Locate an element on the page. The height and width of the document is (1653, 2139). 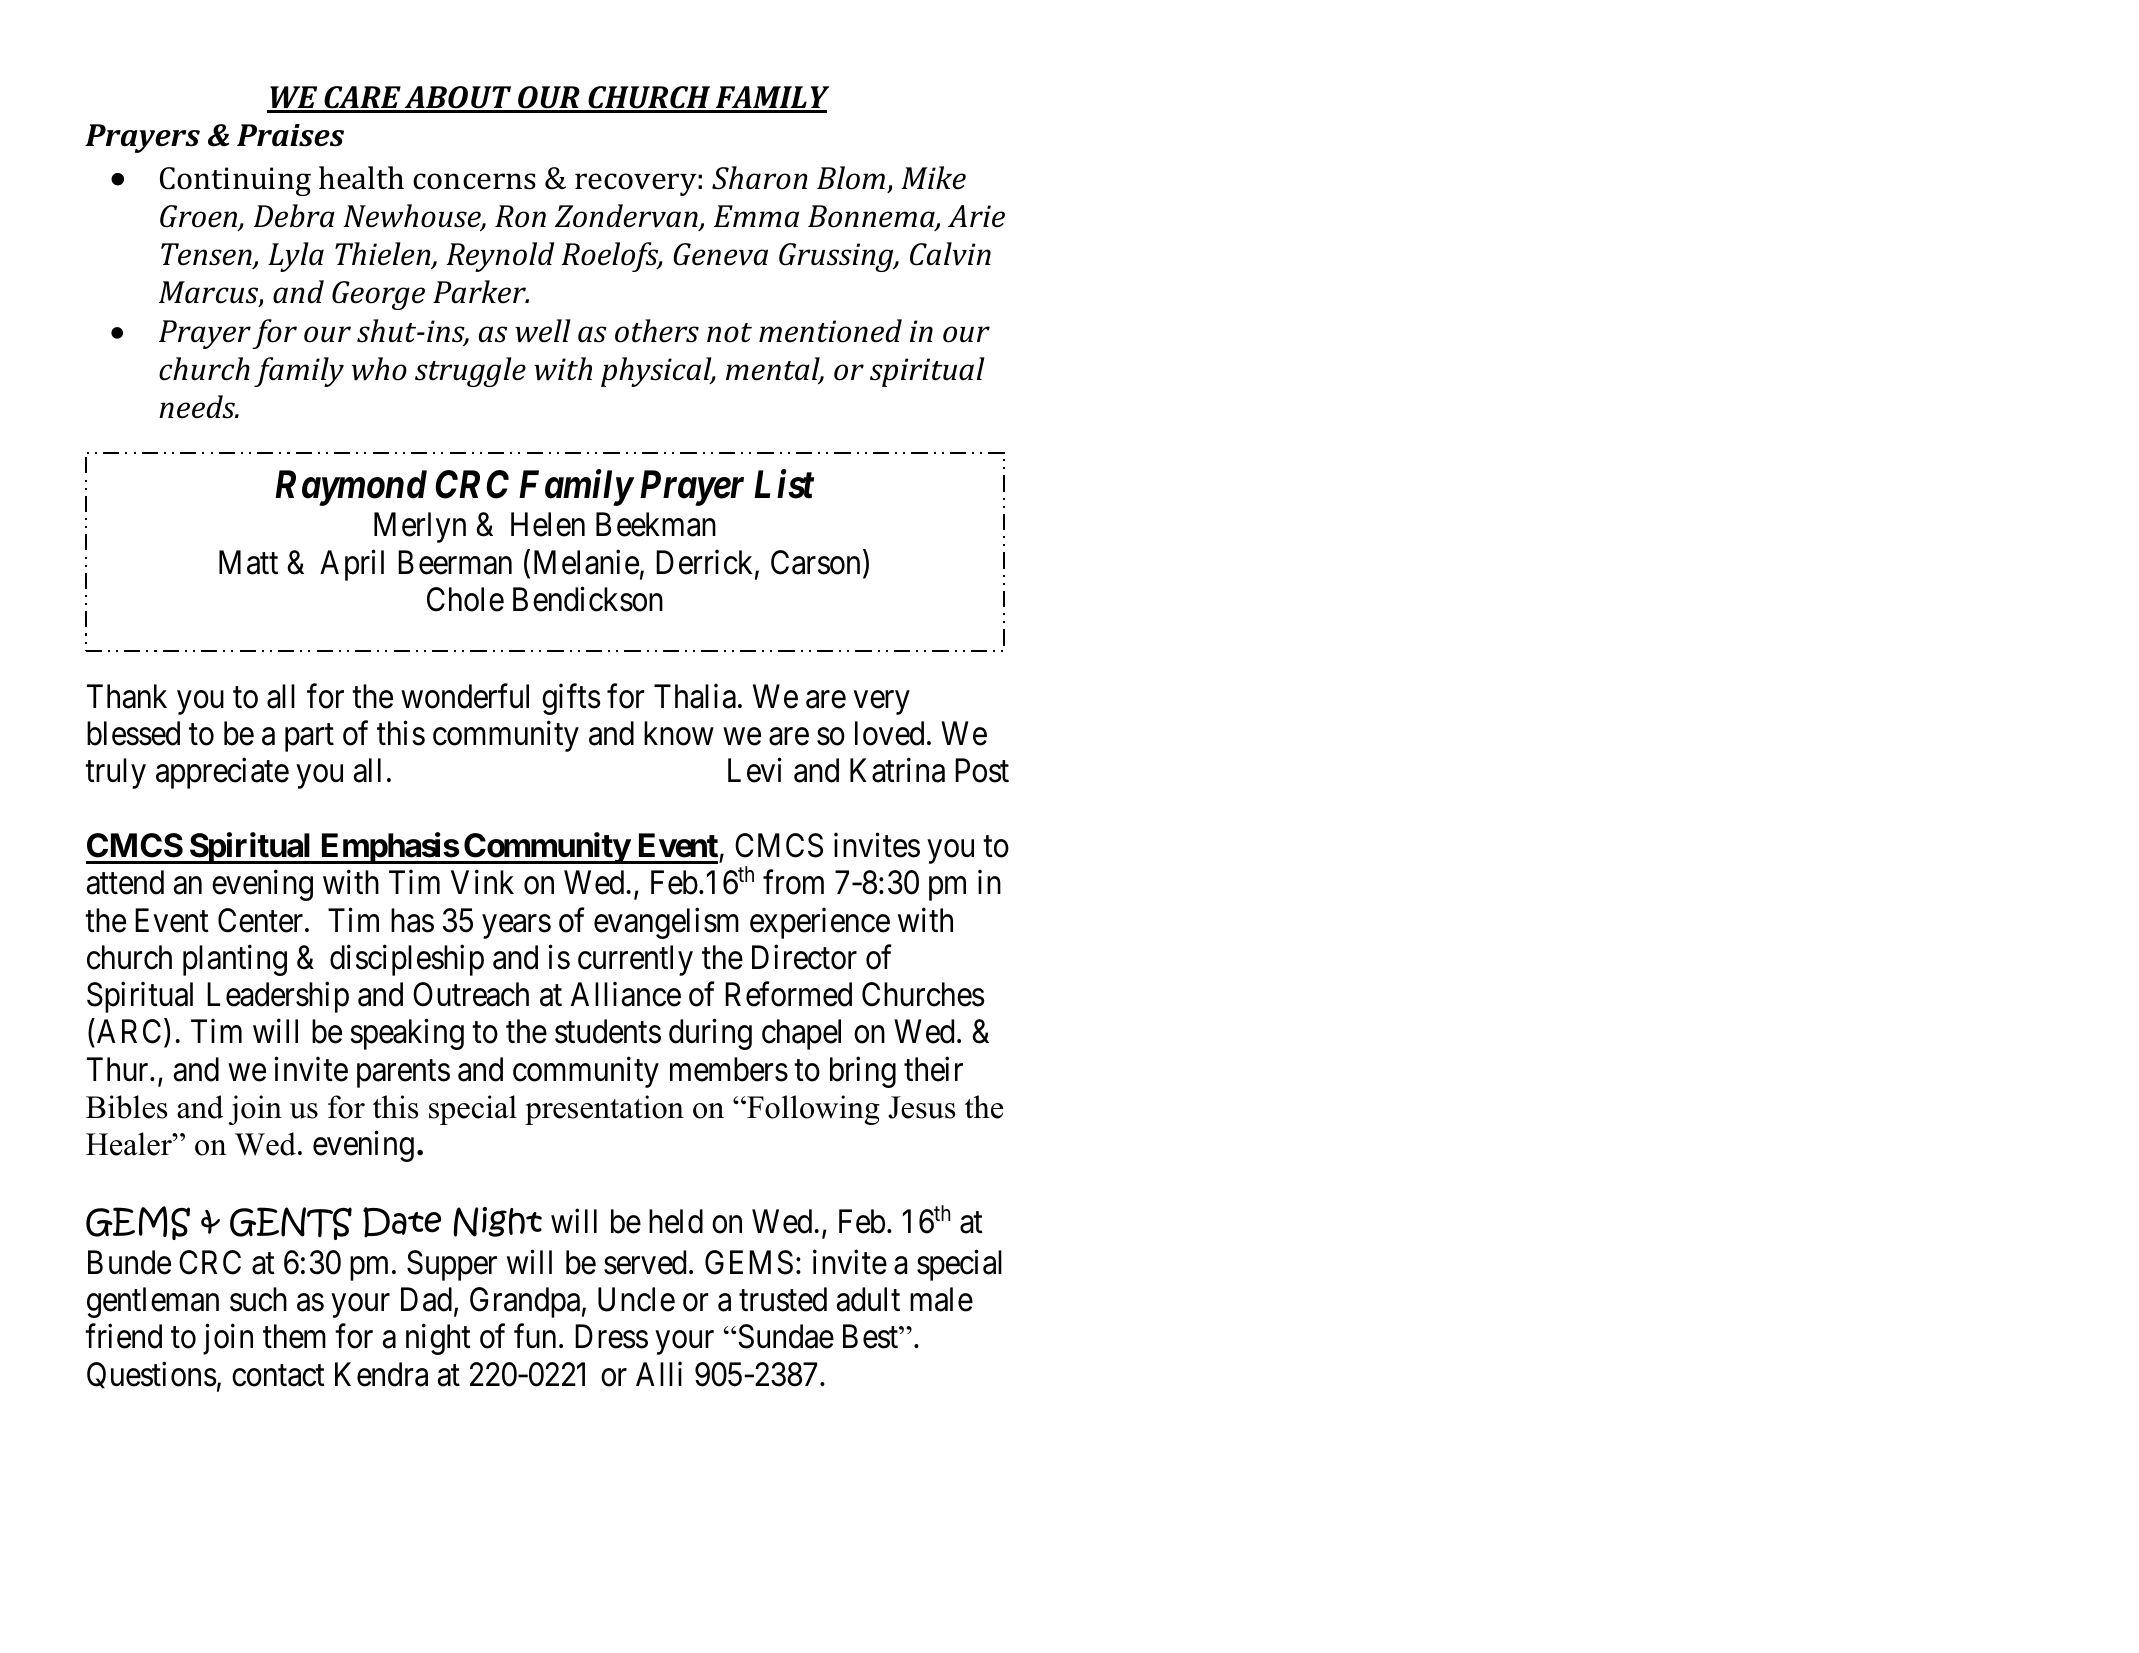
concerns is located at coordinates (474, 181).
